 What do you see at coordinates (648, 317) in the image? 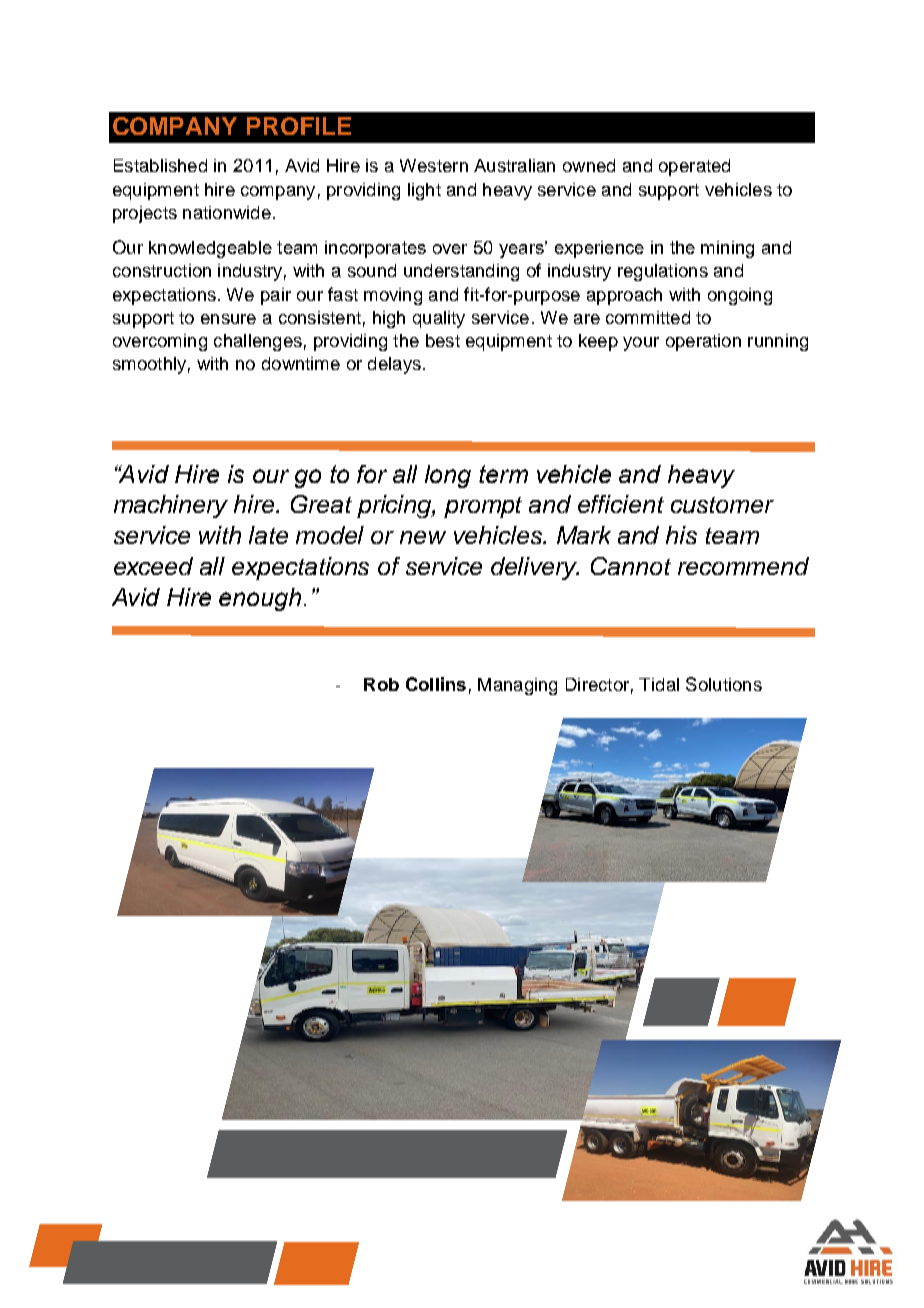
I see `committed` at bounding box center [648, 317].
